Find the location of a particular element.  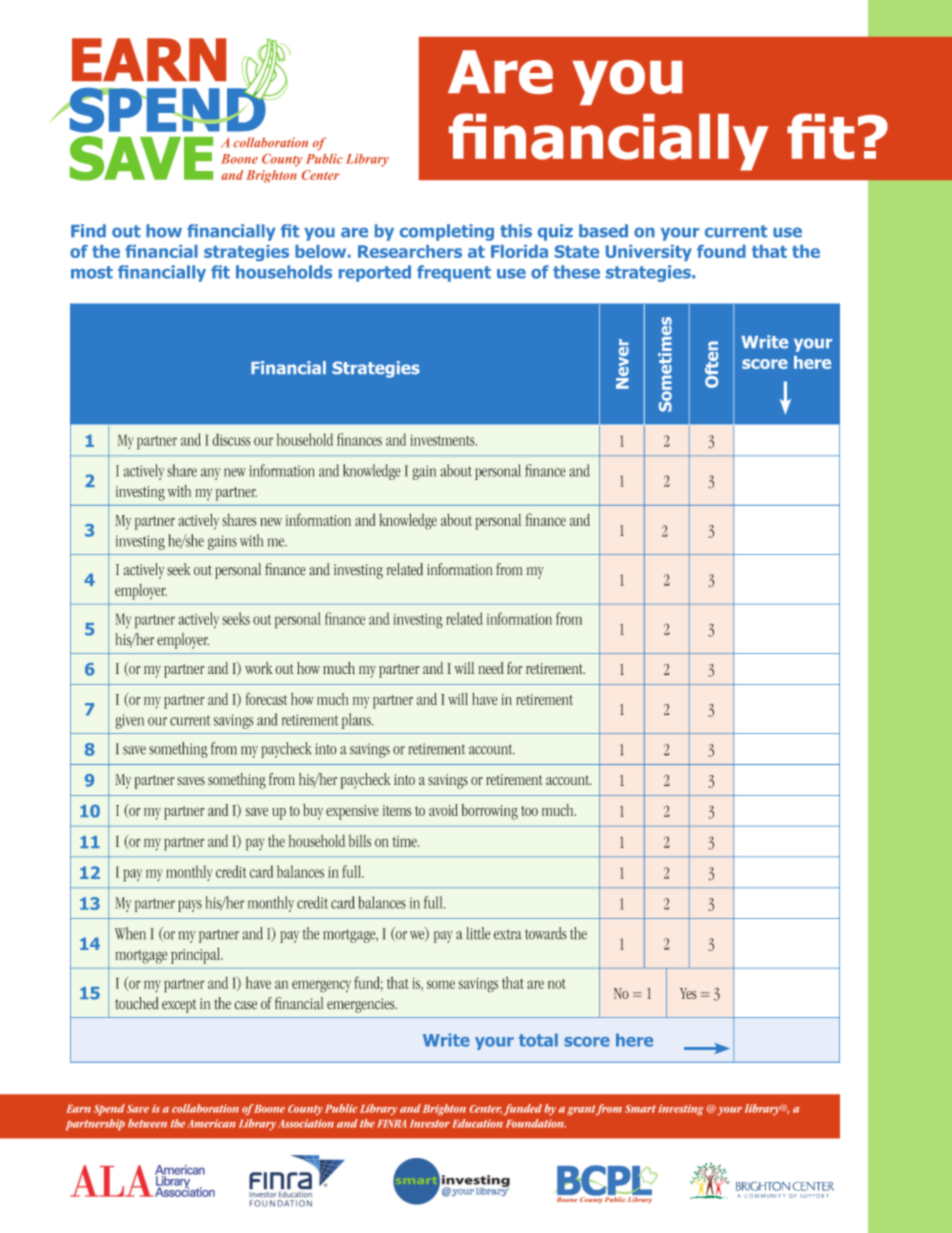

between is located at coordinates (147, 1123).
